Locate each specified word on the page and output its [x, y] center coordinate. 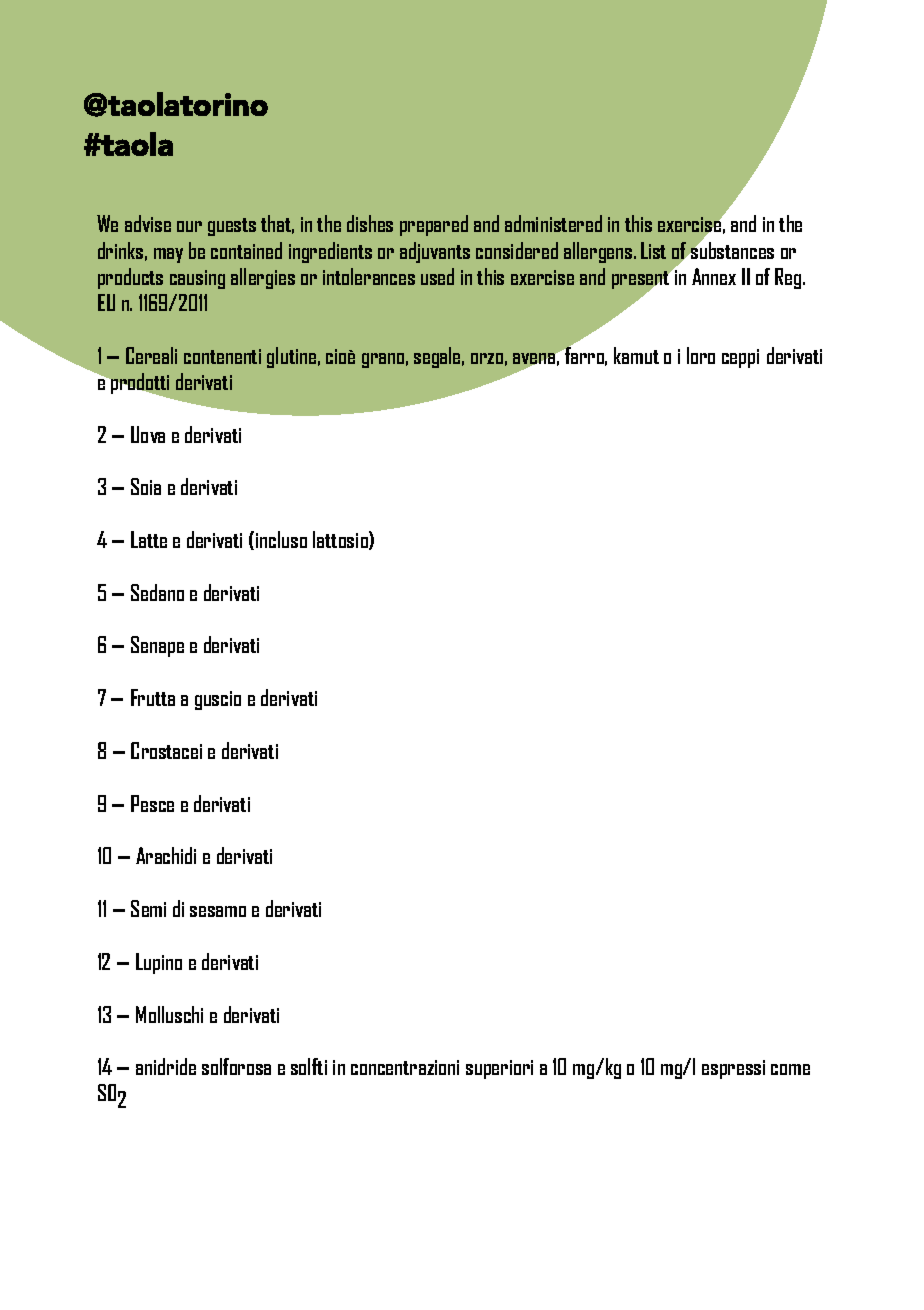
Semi [148, 908]
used [437, 276]
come [790, 1069]
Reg [789, 278]
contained [246, 250]
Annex [714, 276]
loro [701, 355]
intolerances [369, 276]
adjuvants [435, 252]
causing [197, 279]
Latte [149, 539]
